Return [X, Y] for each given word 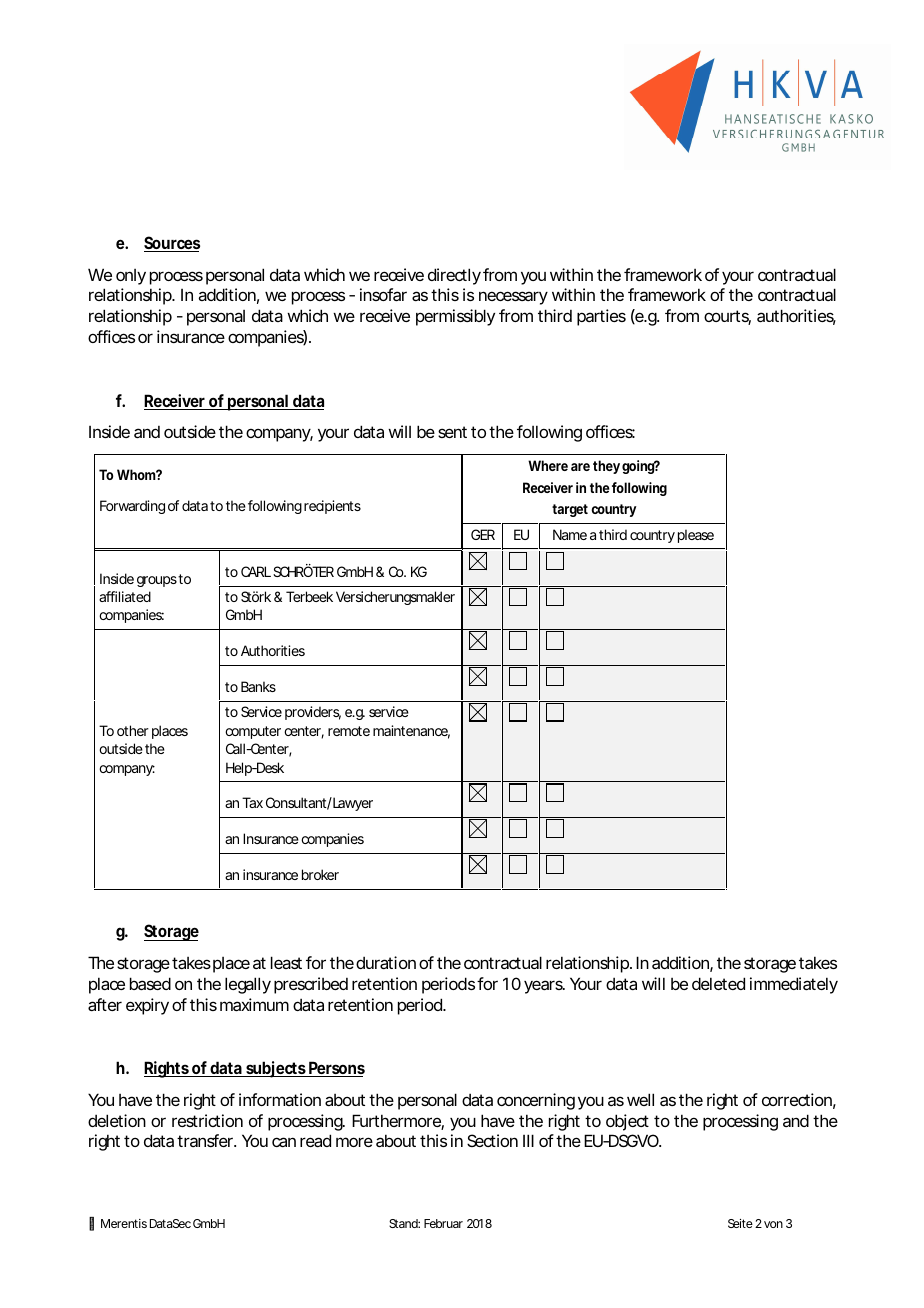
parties [601, 317]
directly [454, 276]
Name [570, 534]
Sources [172, 244]
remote [349, 731]
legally [248, 985]
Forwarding [132, 507]
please [696, 536]
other [133, 730]
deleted [718, 983]
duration [386, 962]
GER [483, 534]
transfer [206, 1140]
